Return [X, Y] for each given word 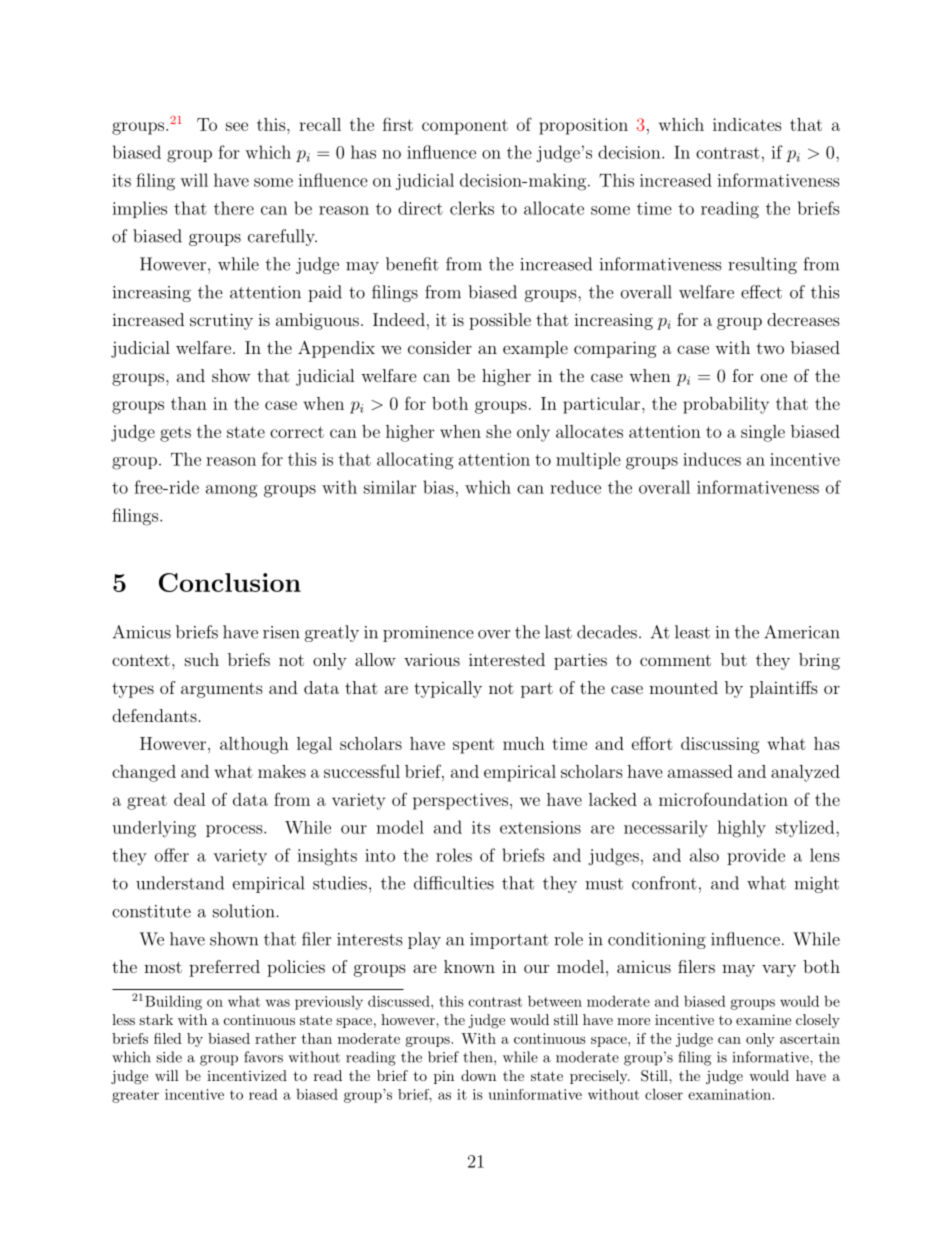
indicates [747, 124]
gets [175, 434]
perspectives [460, 801]
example [535, 349]
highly [741, 829]
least [692, 632]
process [235, 831]
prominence [428, 634]
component [465, 127]
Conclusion [230, 582]
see [237, 126]
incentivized [247, 1075]
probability [726, 405]
